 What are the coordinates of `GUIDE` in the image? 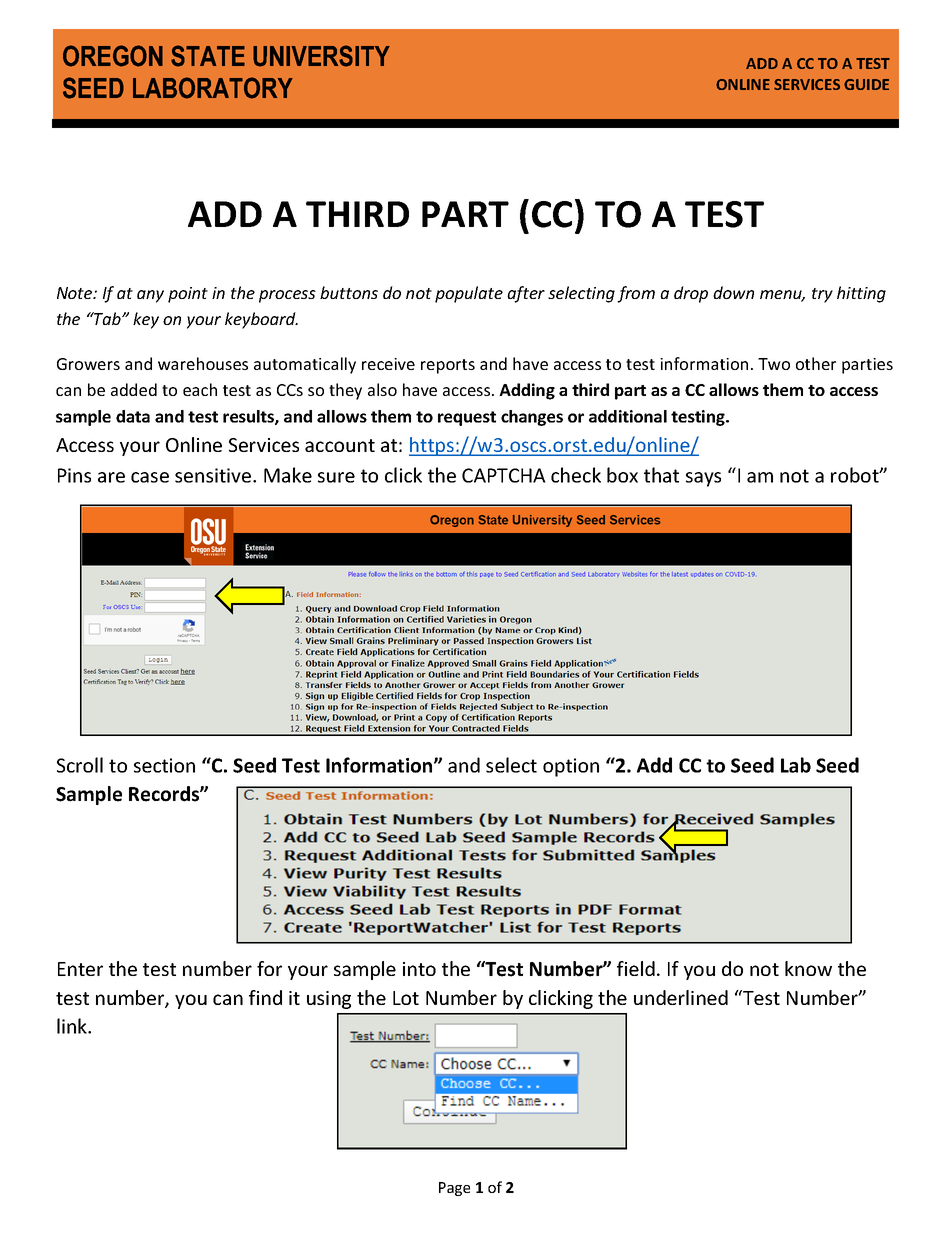 It's located at (866, 84).
